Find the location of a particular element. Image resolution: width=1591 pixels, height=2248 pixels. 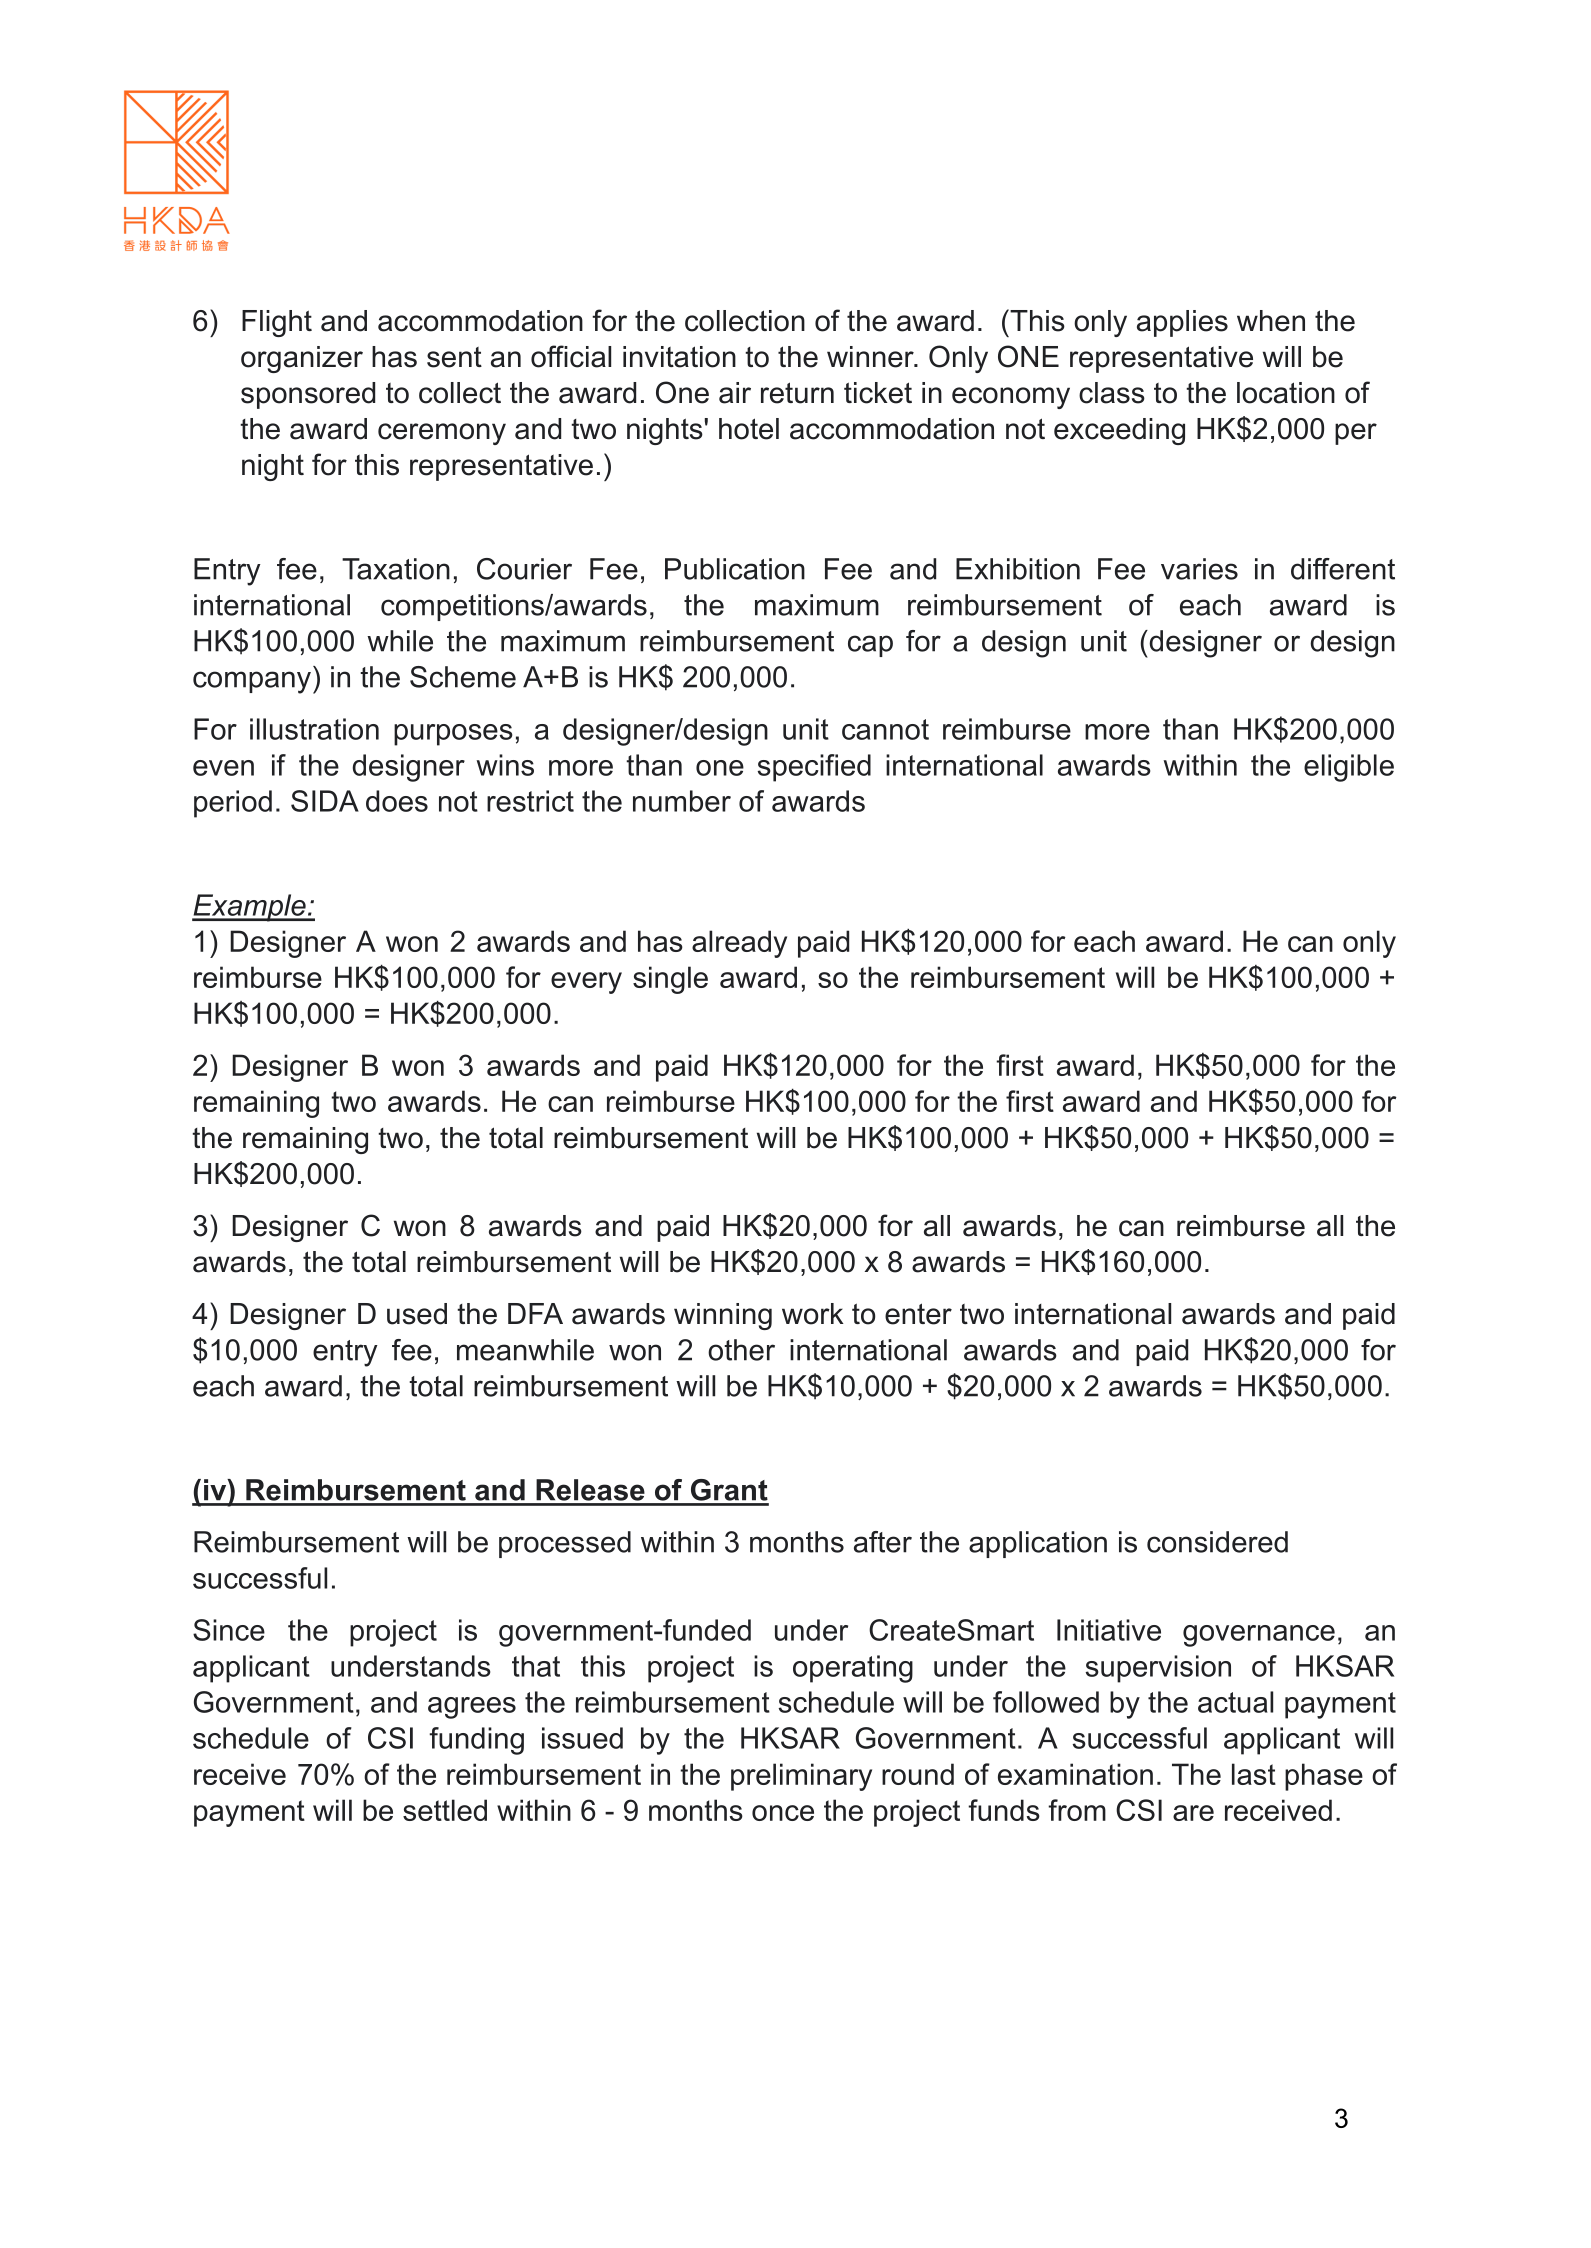

settled is located at coordinates (445, 1810).
